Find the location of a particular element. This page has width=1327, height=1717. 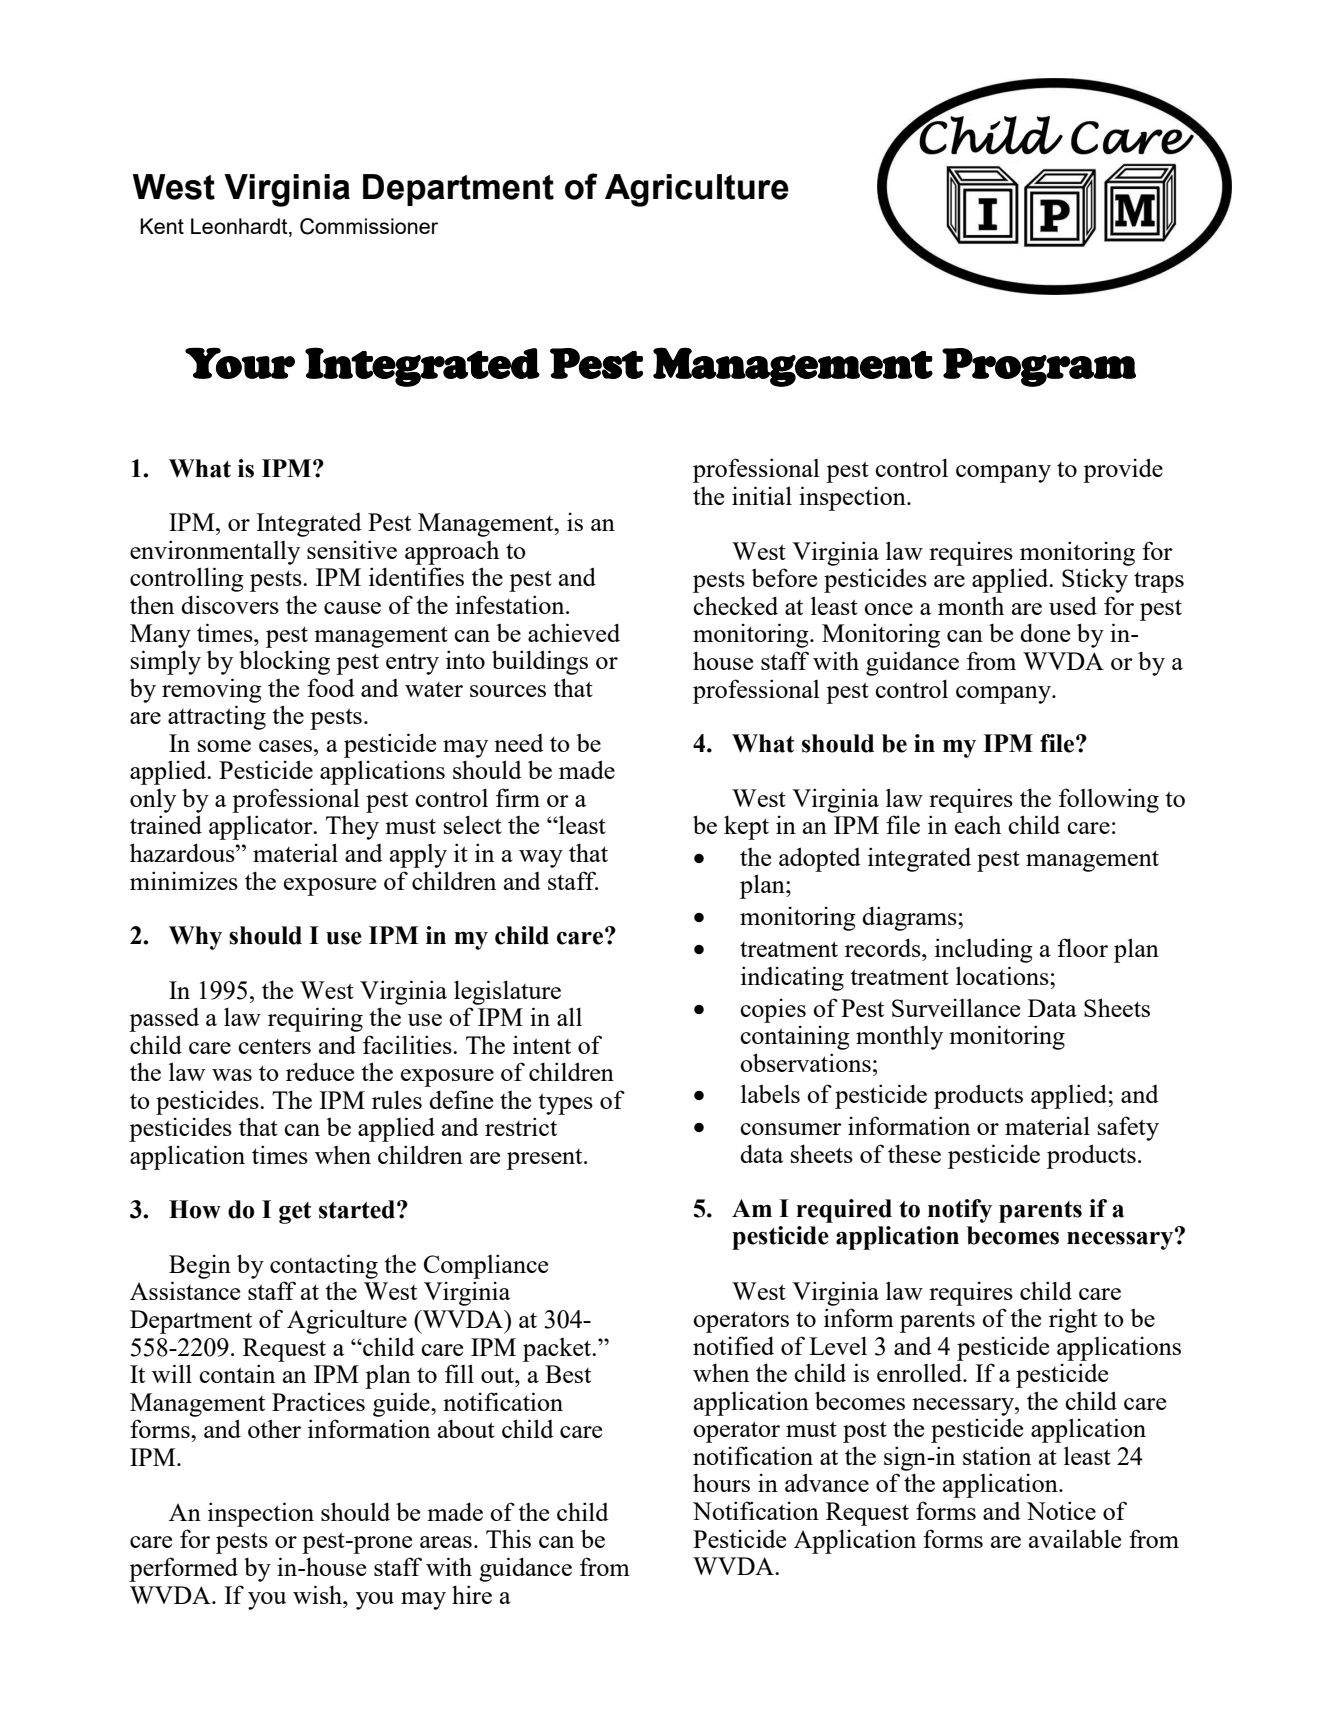

Program is located at coordinates (1039, 367).
